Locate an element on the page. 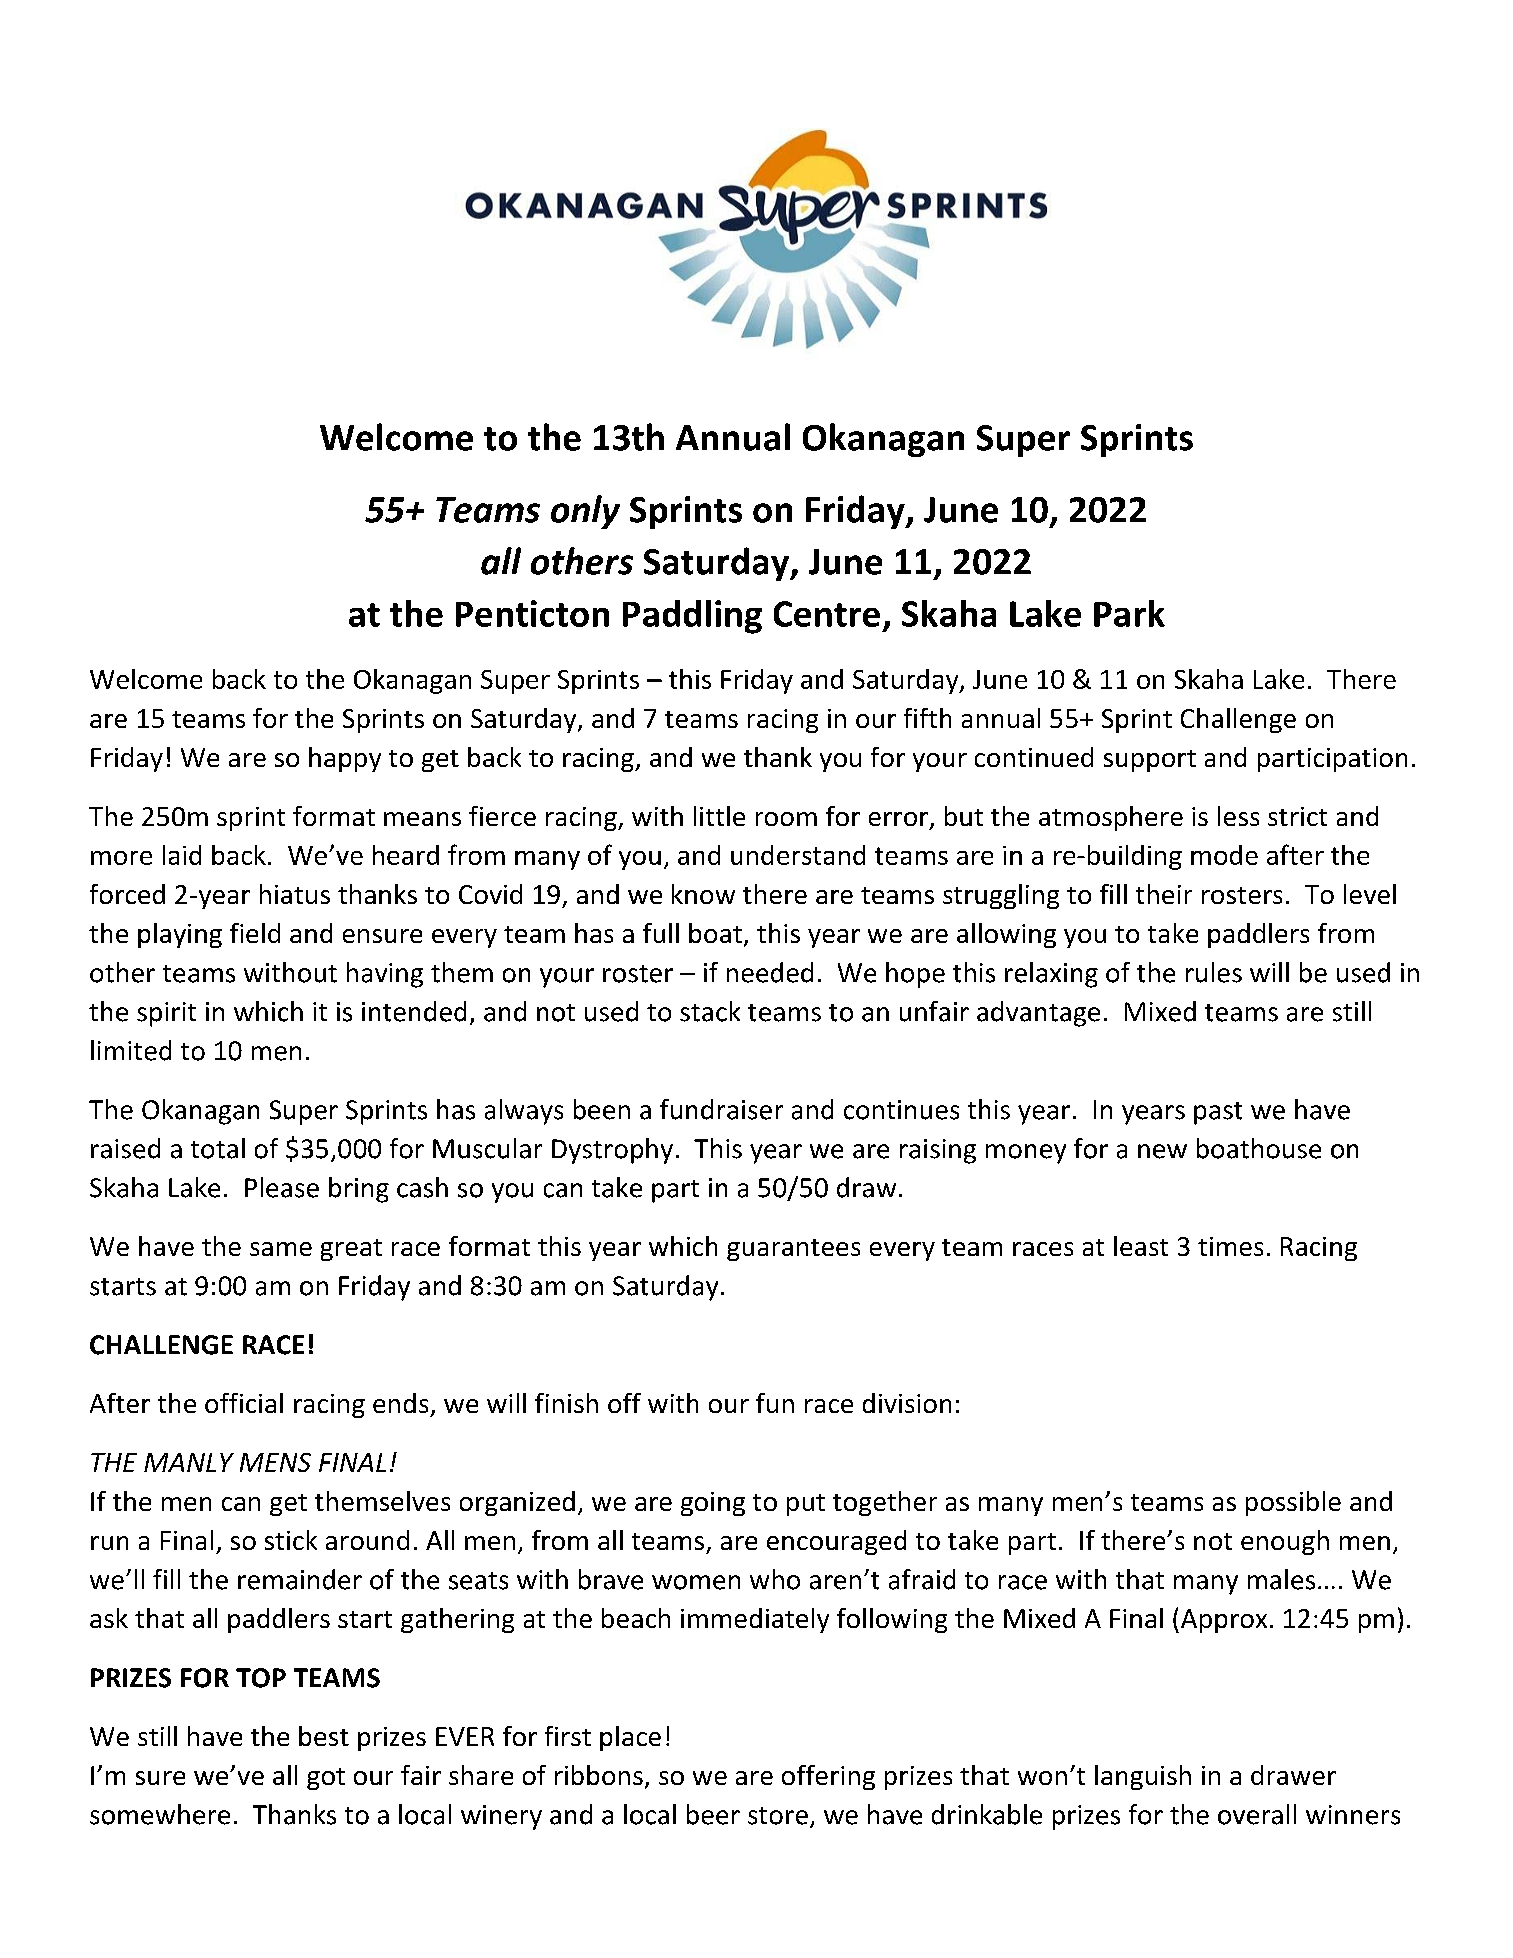 Image resolution: width=1513 pixels, height=1958 pixels. division is located at coordinates (907, 1403).
